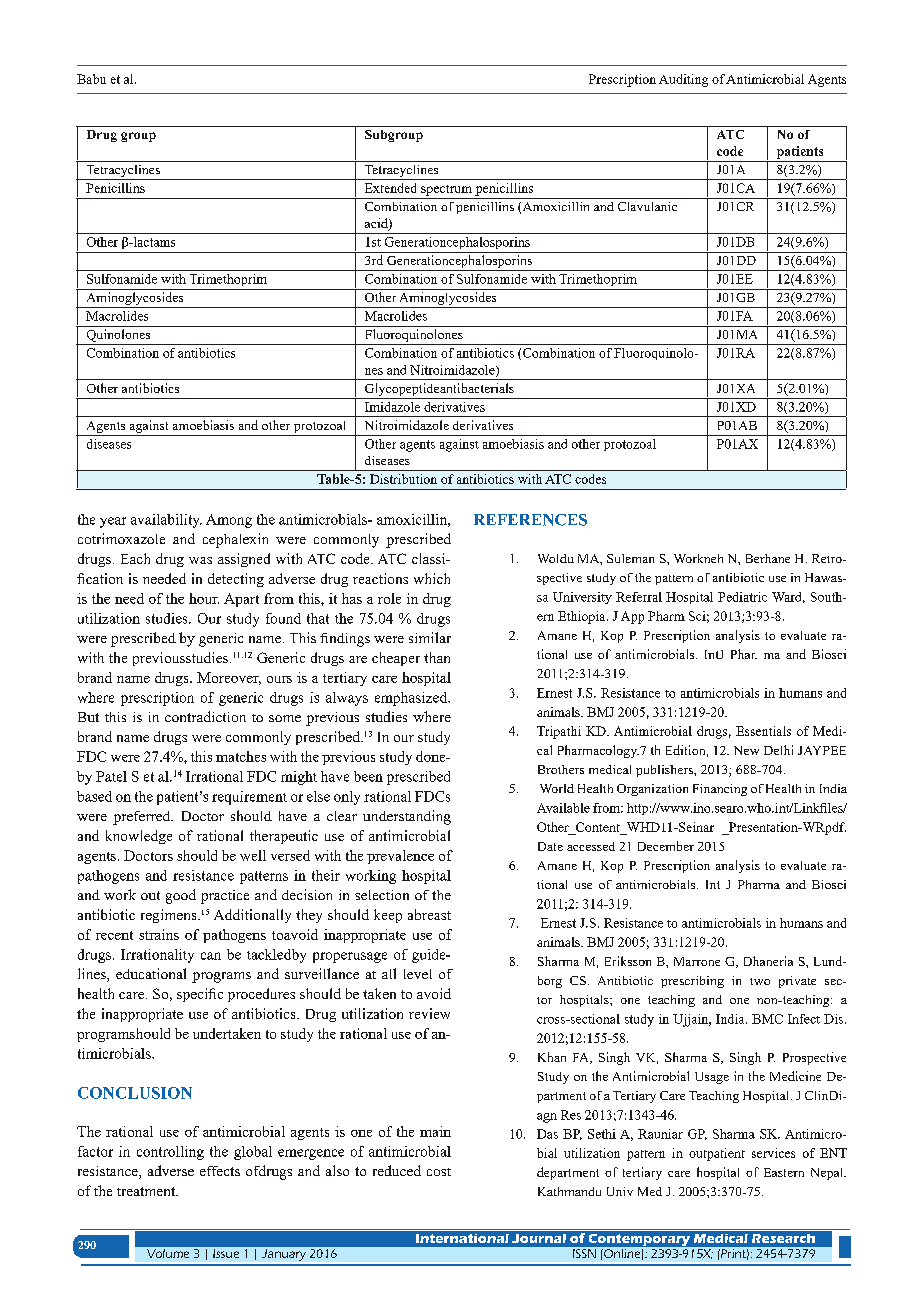 The width and height of the page is (924, 1308). What do you see at coordinates (166, 521) in the page?
I see `availability` at bounding box center [166, 521].
